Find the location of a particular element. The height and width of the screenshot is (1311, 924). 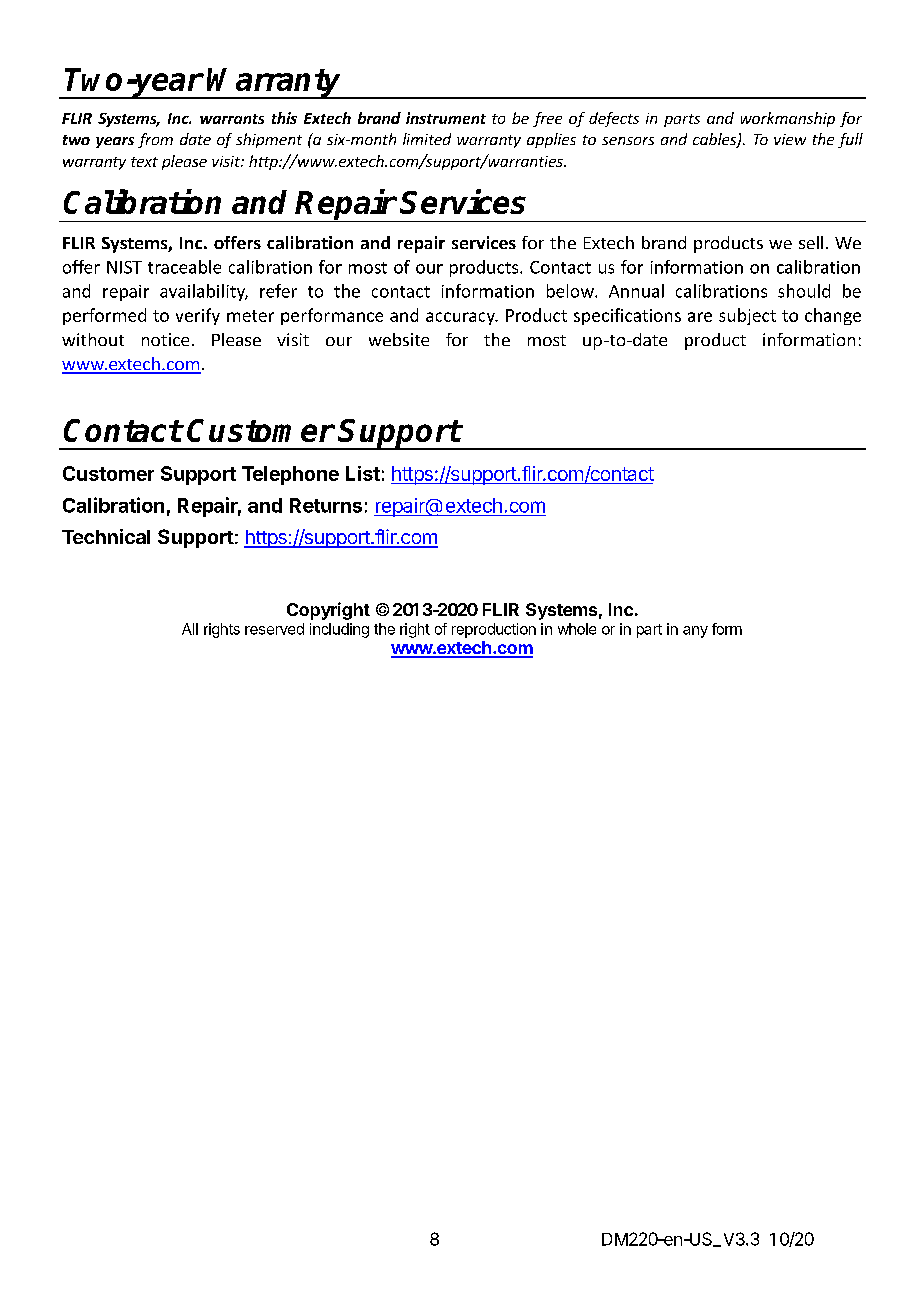

subject is located at coordinates (747, 316).
